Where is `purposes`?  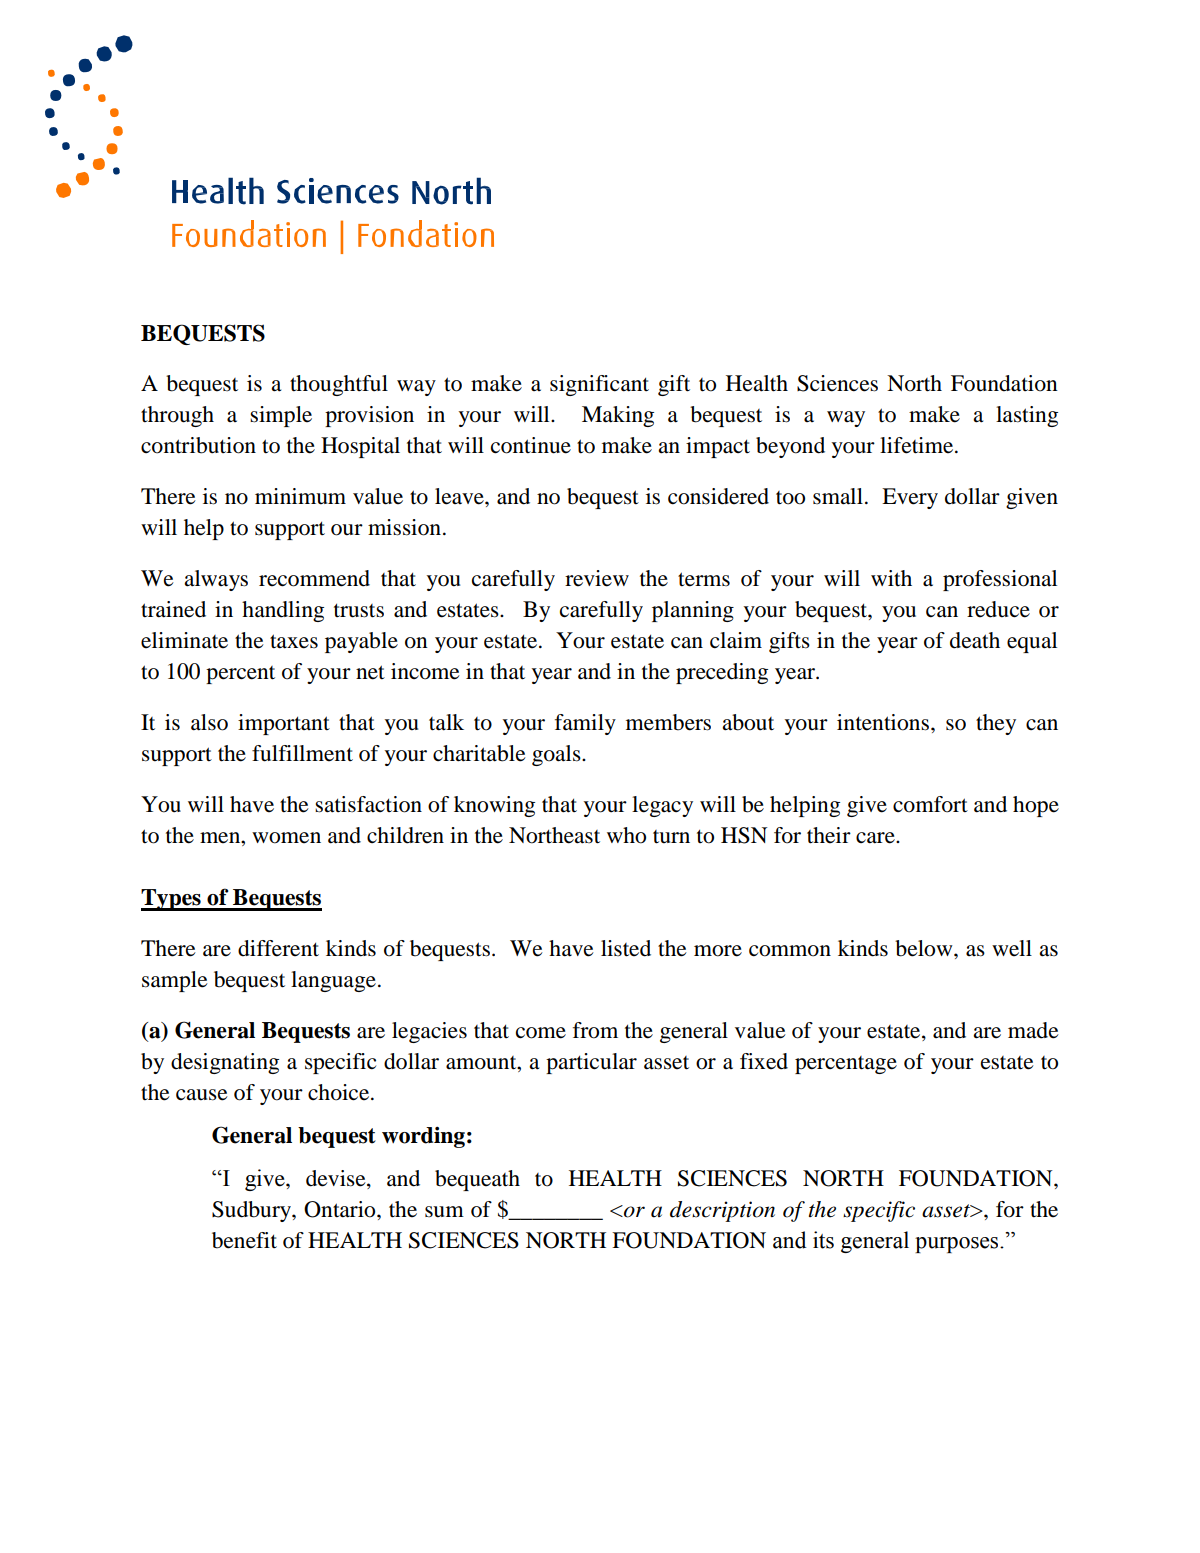
purposes is located at coordinates (958, 1245).
